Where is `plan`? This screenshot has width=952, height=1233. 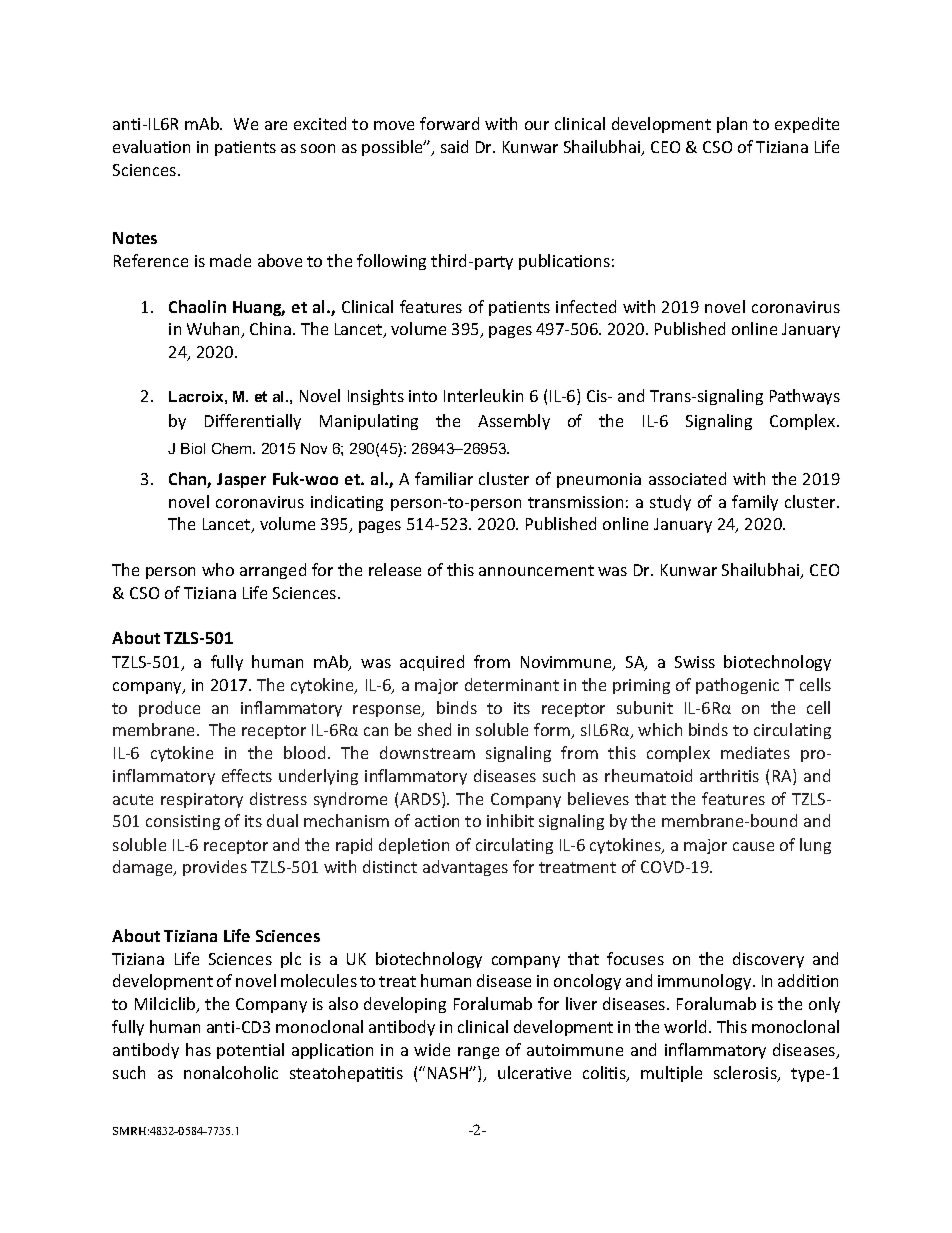
plan is located at coordinates (732, 125).
